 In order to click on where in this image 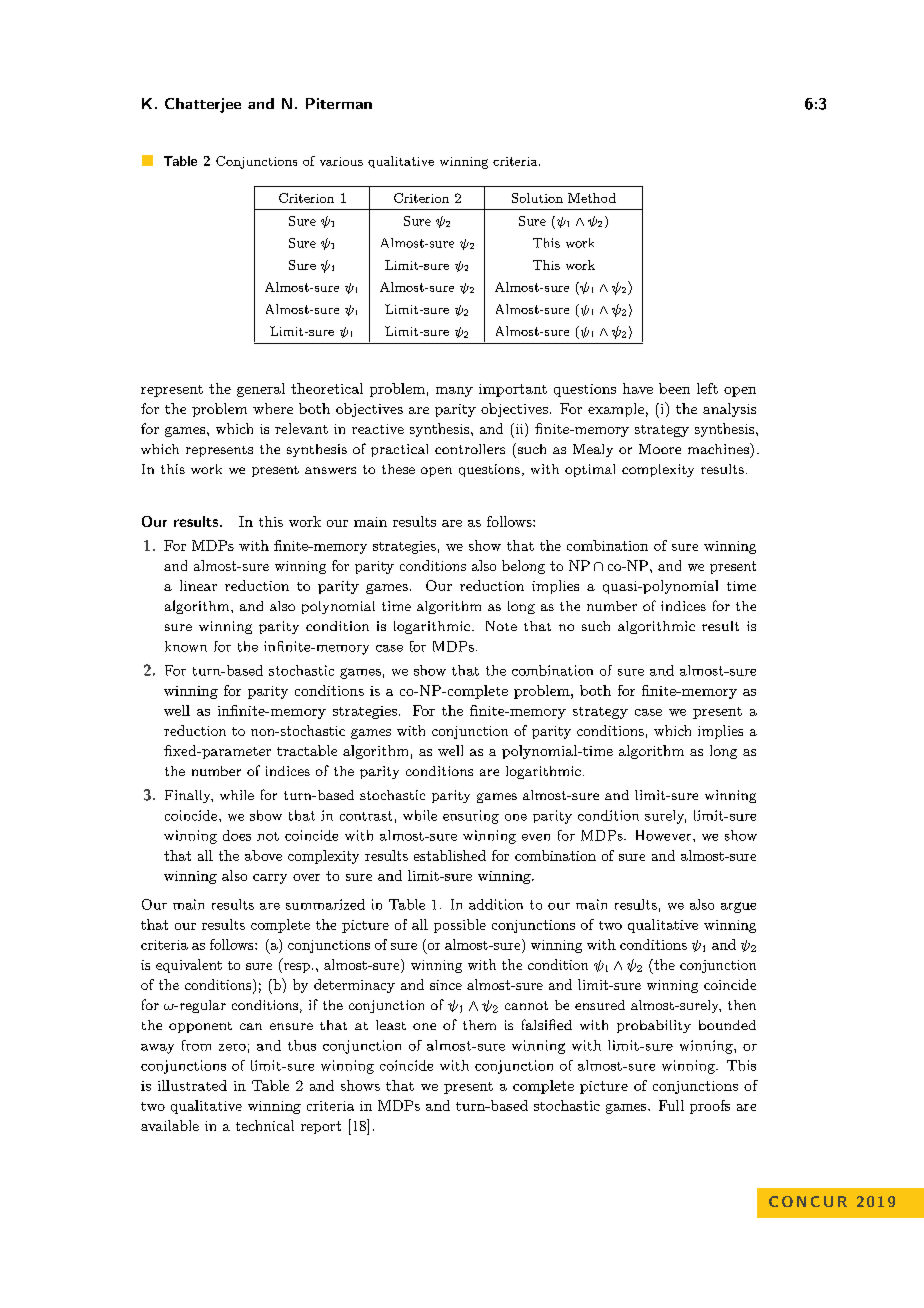, I will do `click(273, 408)`.
